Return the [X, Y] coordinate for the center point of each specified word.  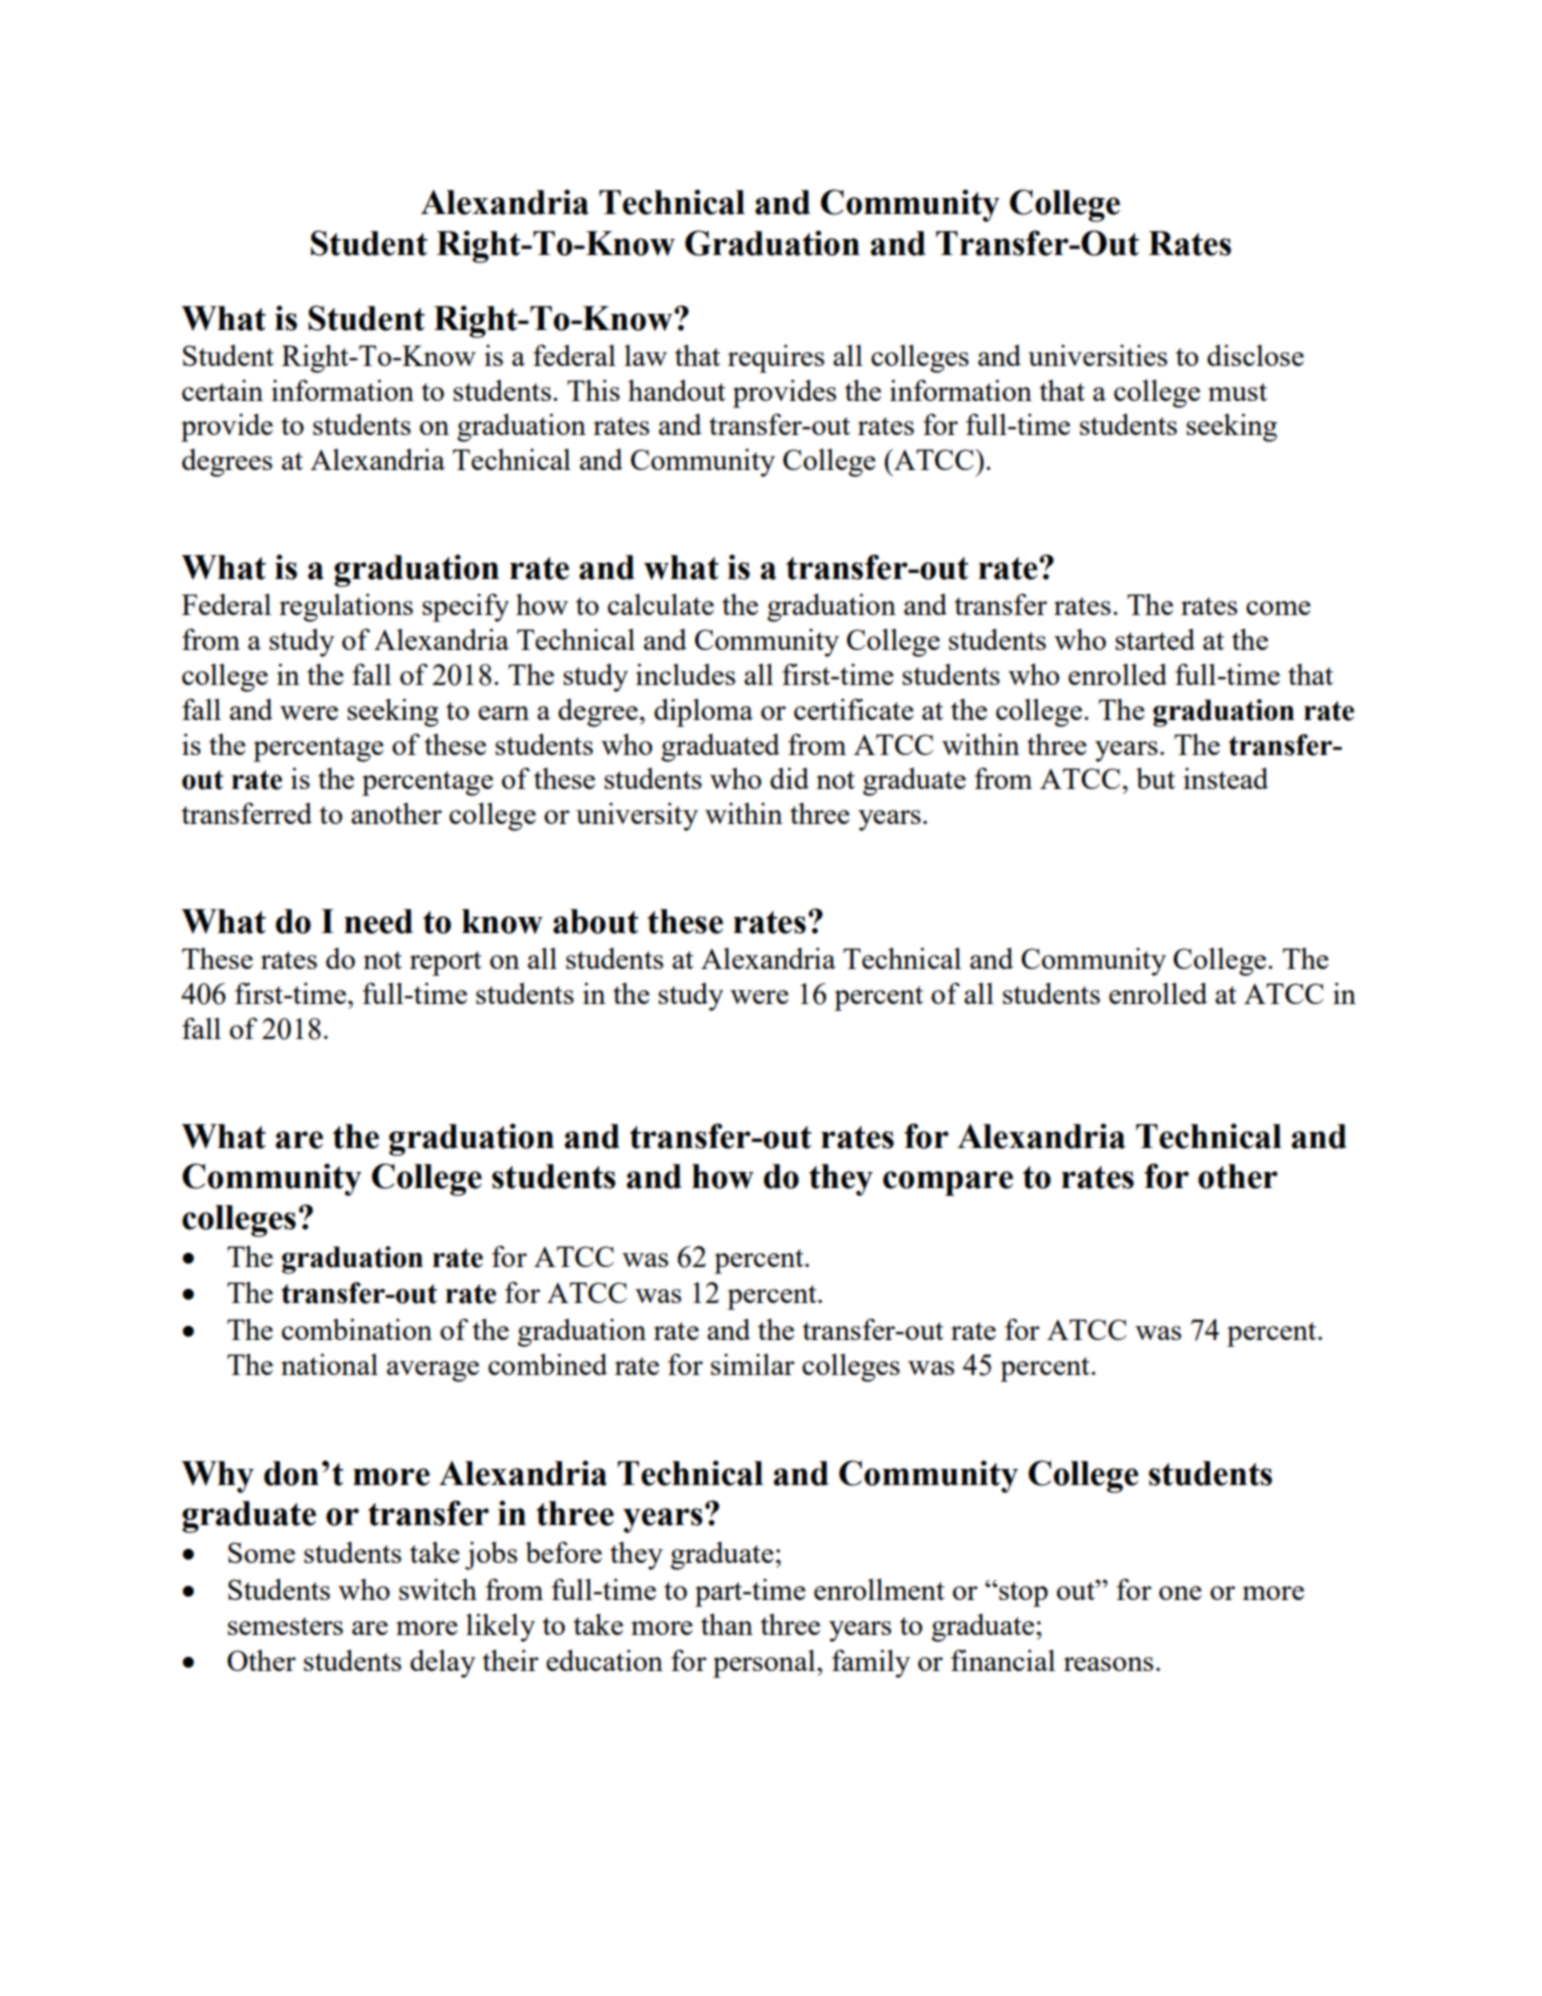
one [1180, 1593]
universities [1097, 355]
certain [222, 390]
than [727, 1624]
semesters [285, 1626]
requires [776, 358]
